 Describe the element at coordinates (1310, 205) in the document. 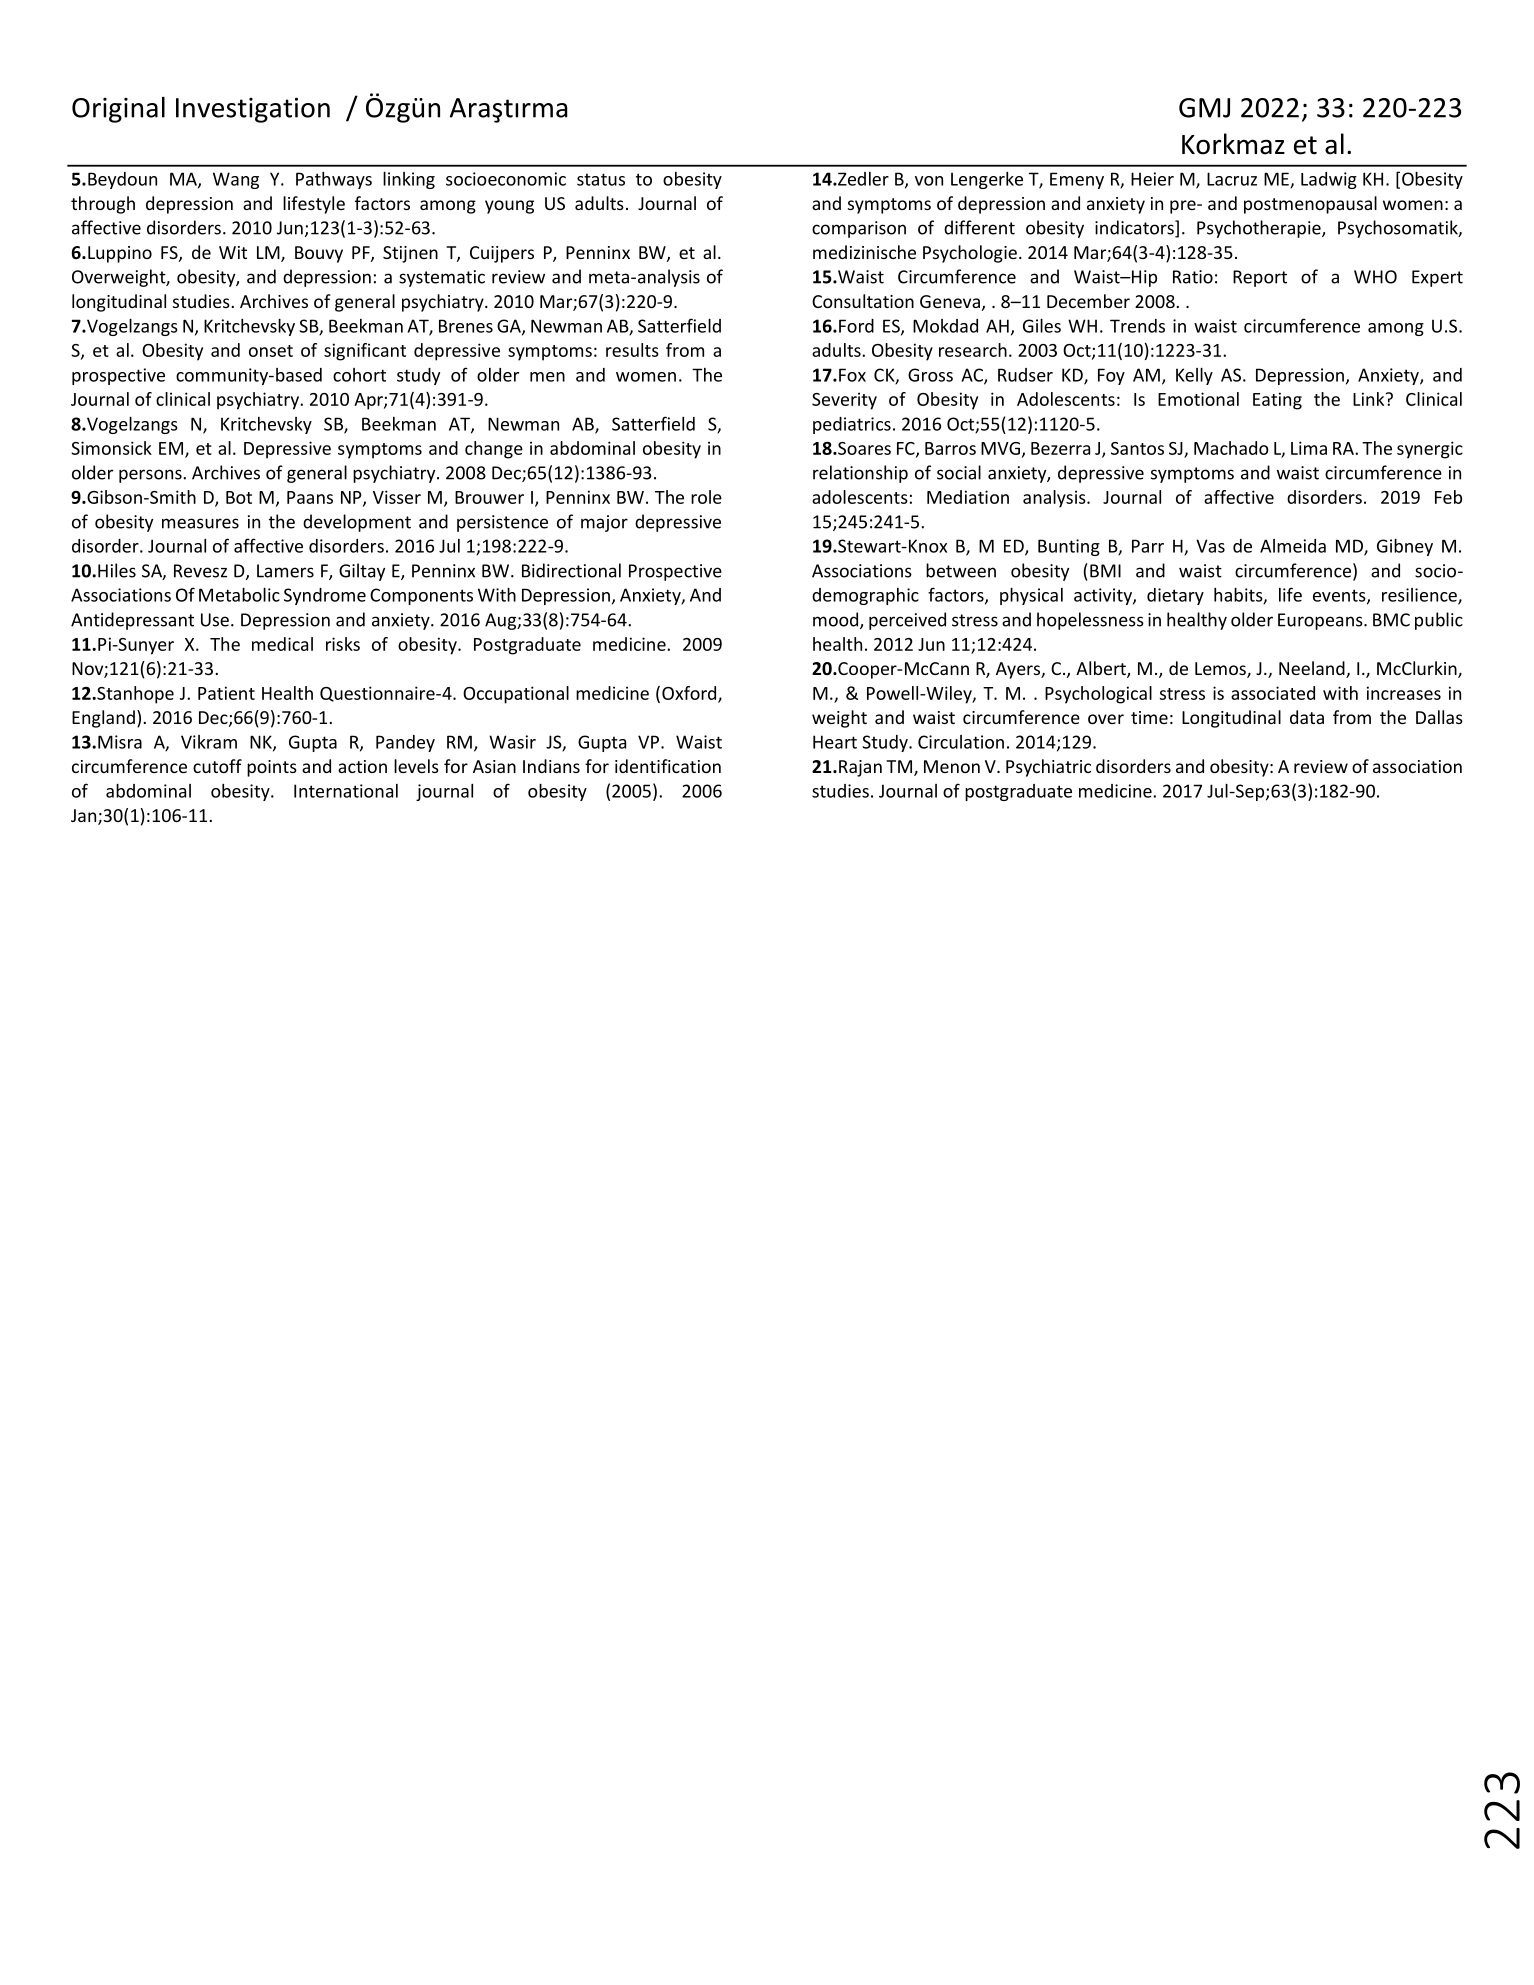

I see `postmenopausal` at that location.
